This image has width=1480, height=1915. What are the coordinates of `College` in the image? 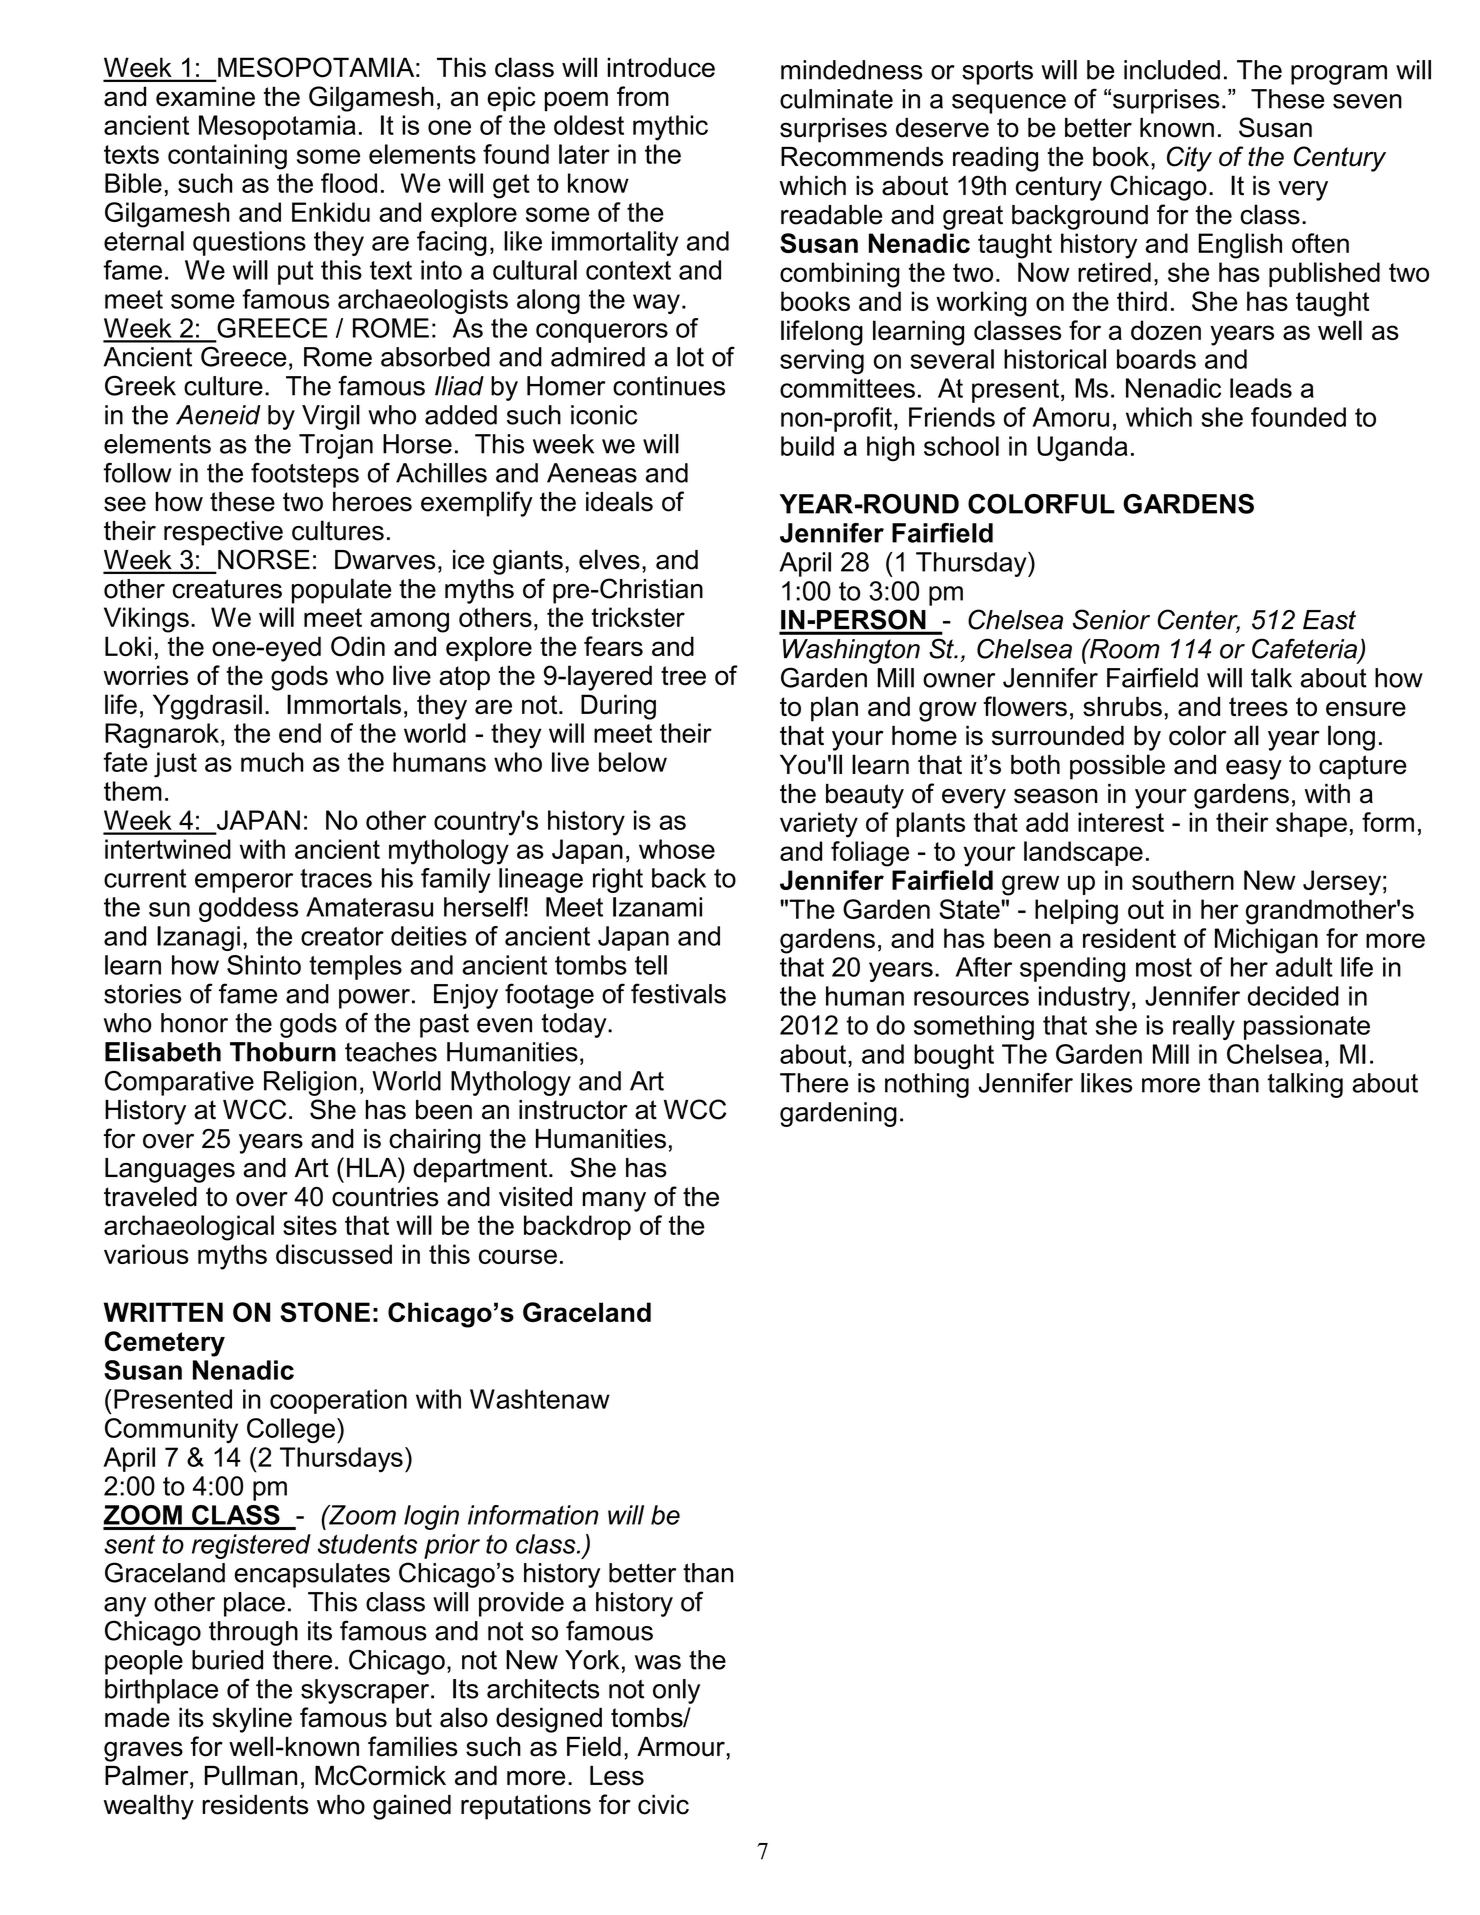 It's located at (291, 1431).
